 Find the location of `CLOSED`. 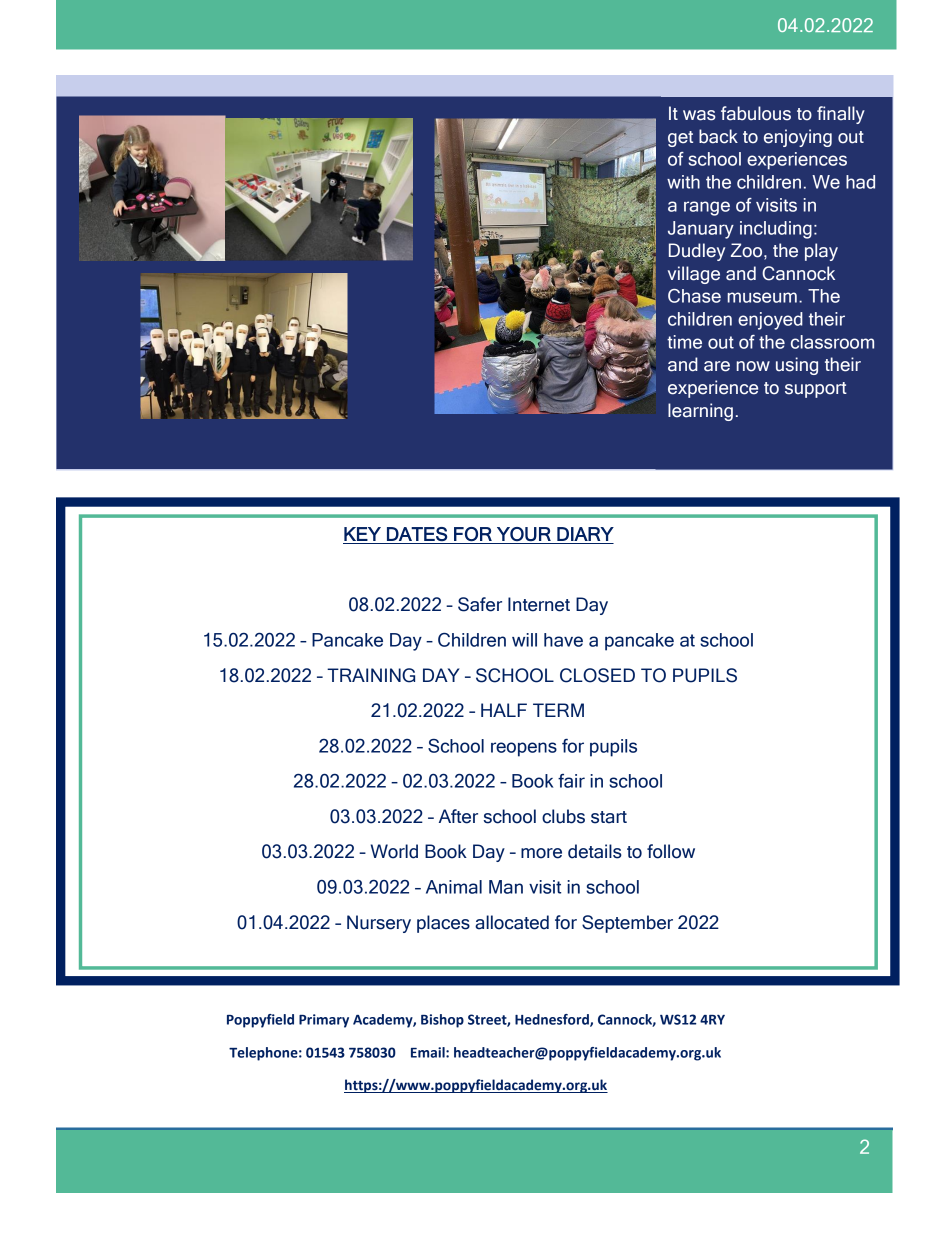

CLOSED is located at coordinates (597, 675).
